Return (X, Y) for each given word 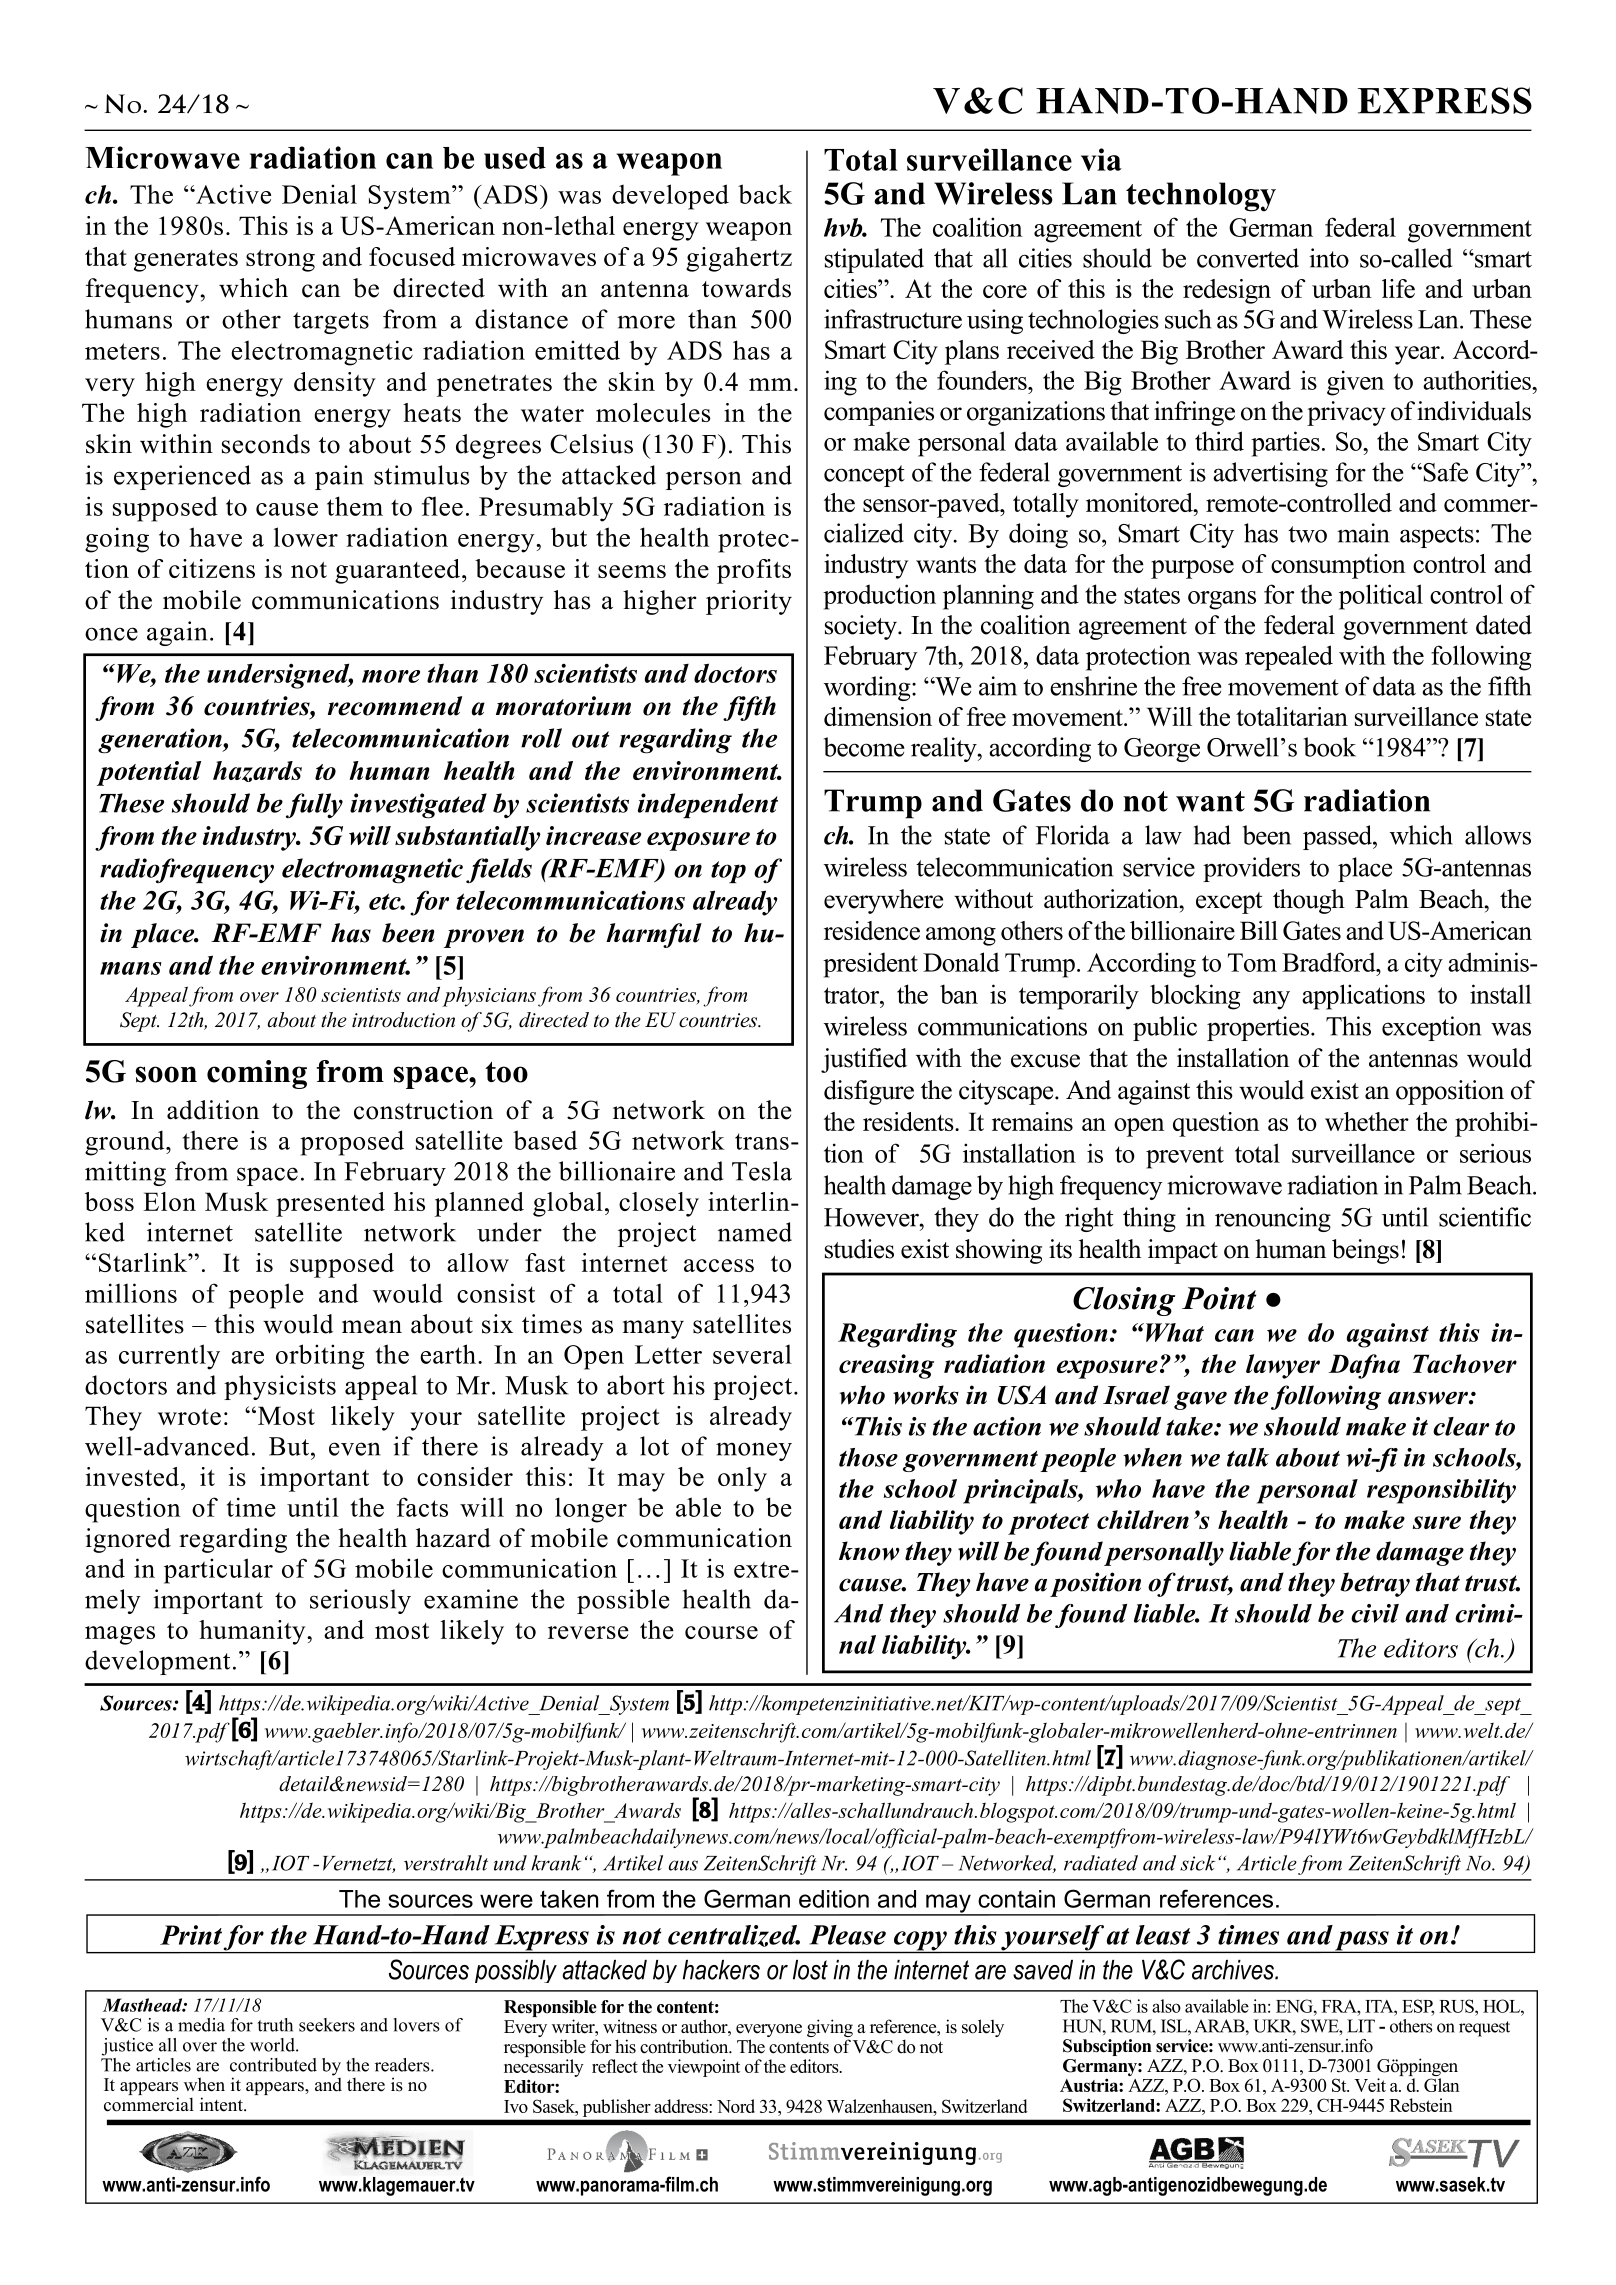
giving (830, 2029)
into (1329, 258)
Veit (1370, 2085)
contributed (273, 2065)
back (765, 194)
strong (280, 261)
